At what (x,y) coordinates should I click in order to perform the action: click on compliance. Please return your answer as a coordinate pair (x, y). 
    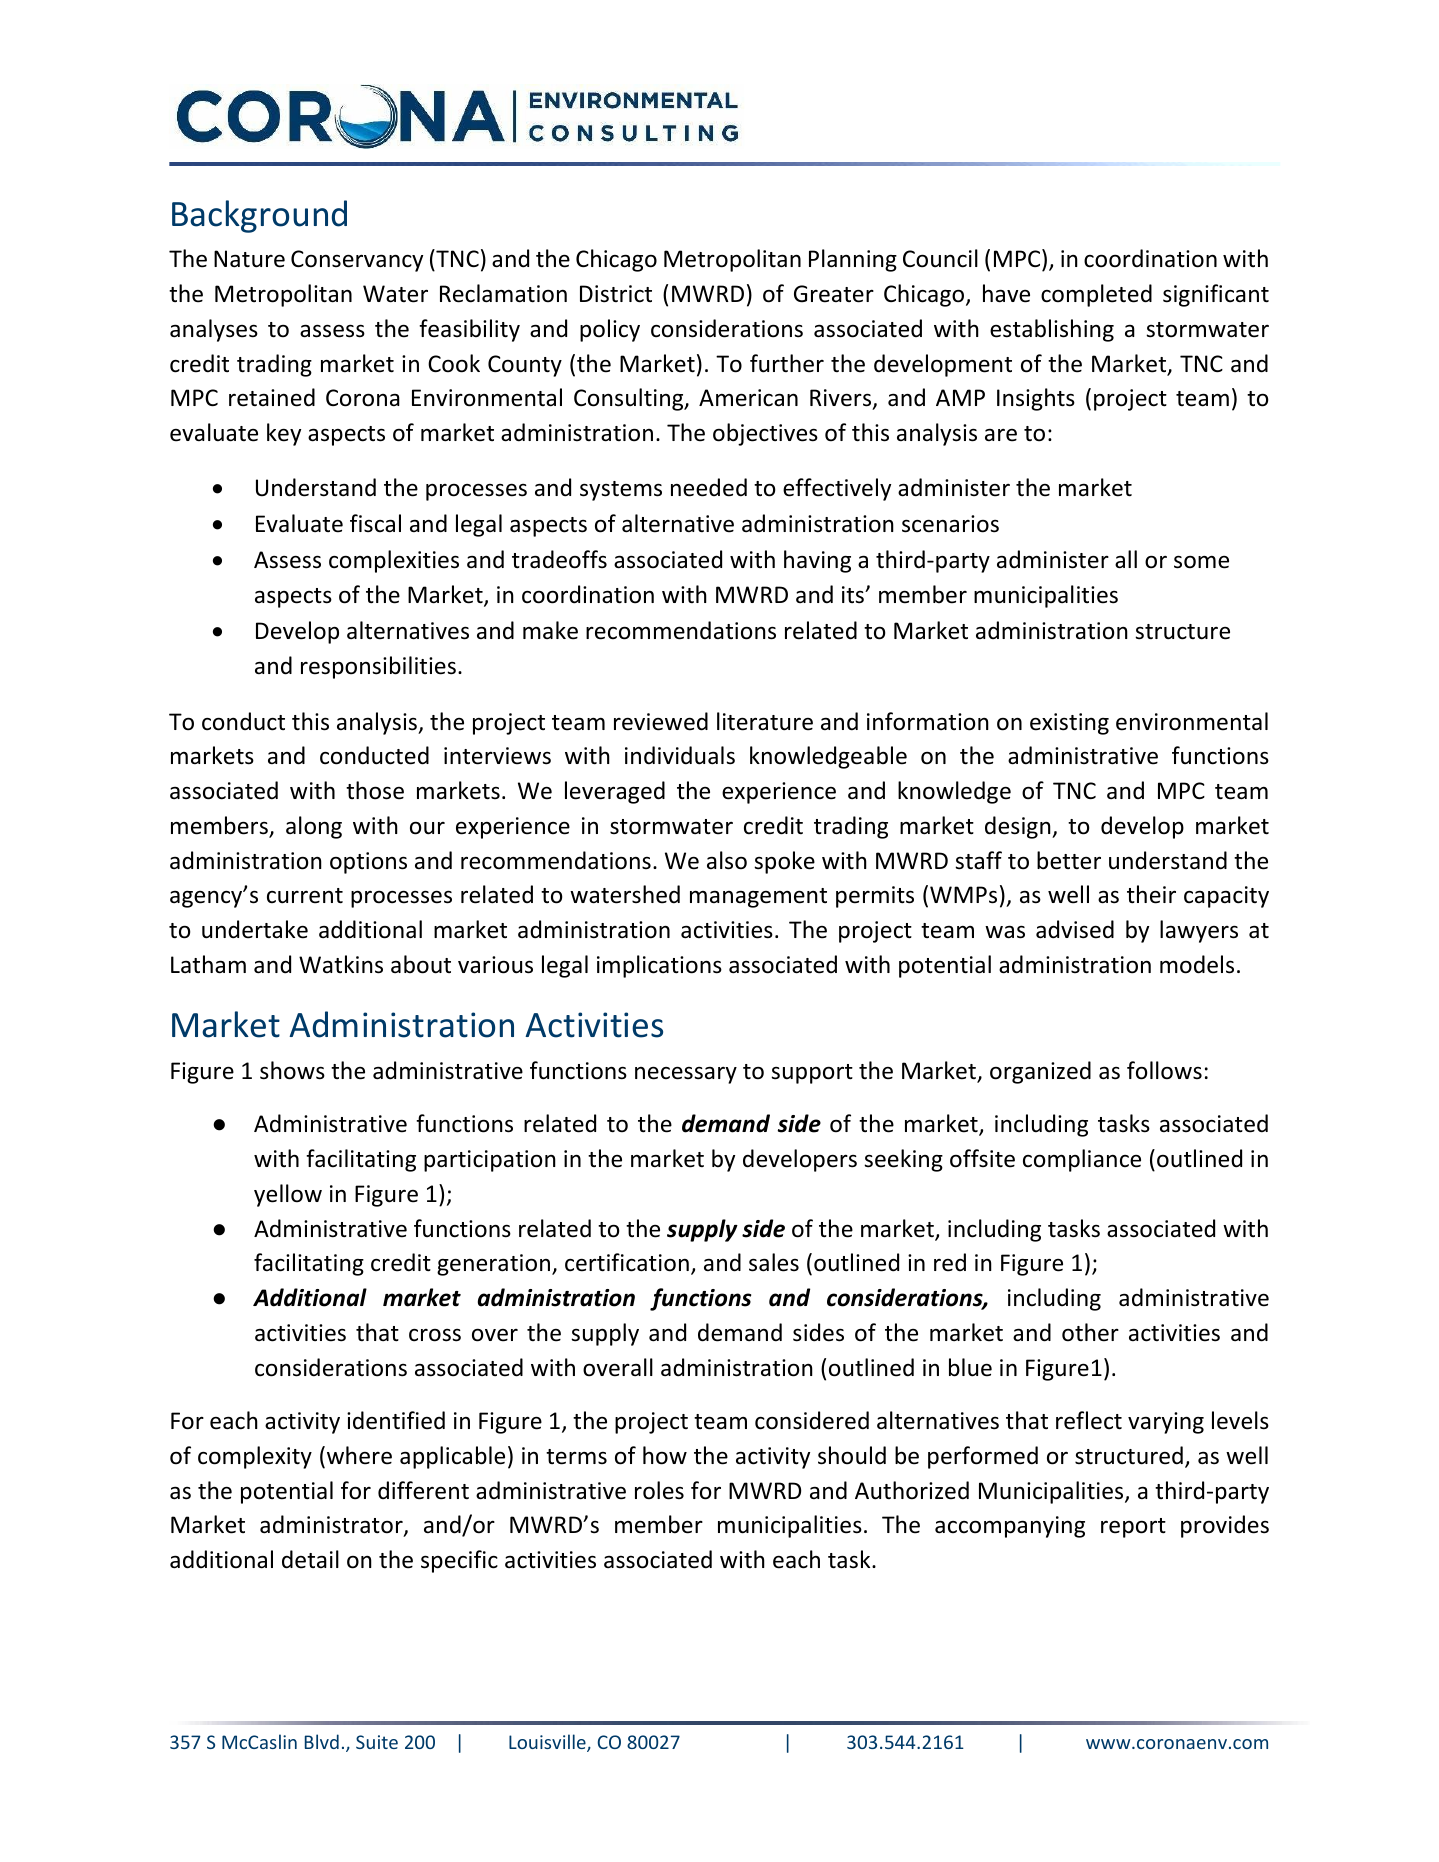
    Looking at the image, I should click on (1082, 1160).
